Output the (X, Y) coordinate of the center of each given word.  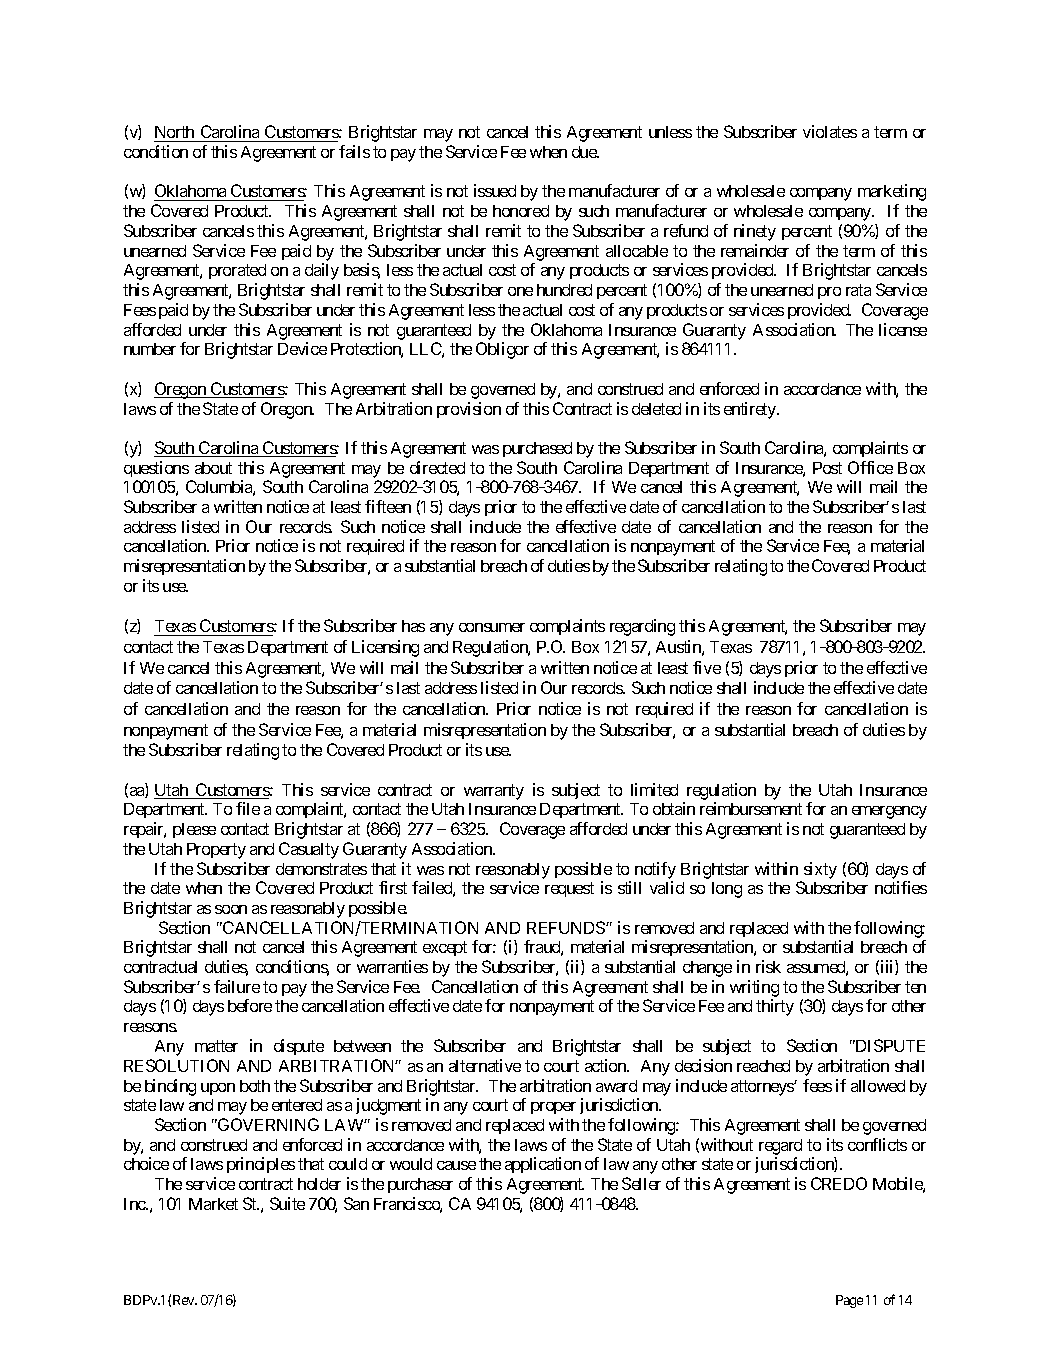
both (255, 1086)
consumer (492, 627)
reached (763, 1066)
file (248, 808)
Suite (287, 1203)
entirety (751, 410)
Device (302, 348)
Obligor (502, 350)
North (175, 134)
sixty (820, 870)
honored (521, 211)
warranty (494, 792)
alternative (485, 1065)
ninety (755, 232)
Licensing (385, 648)
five (707, 667)
